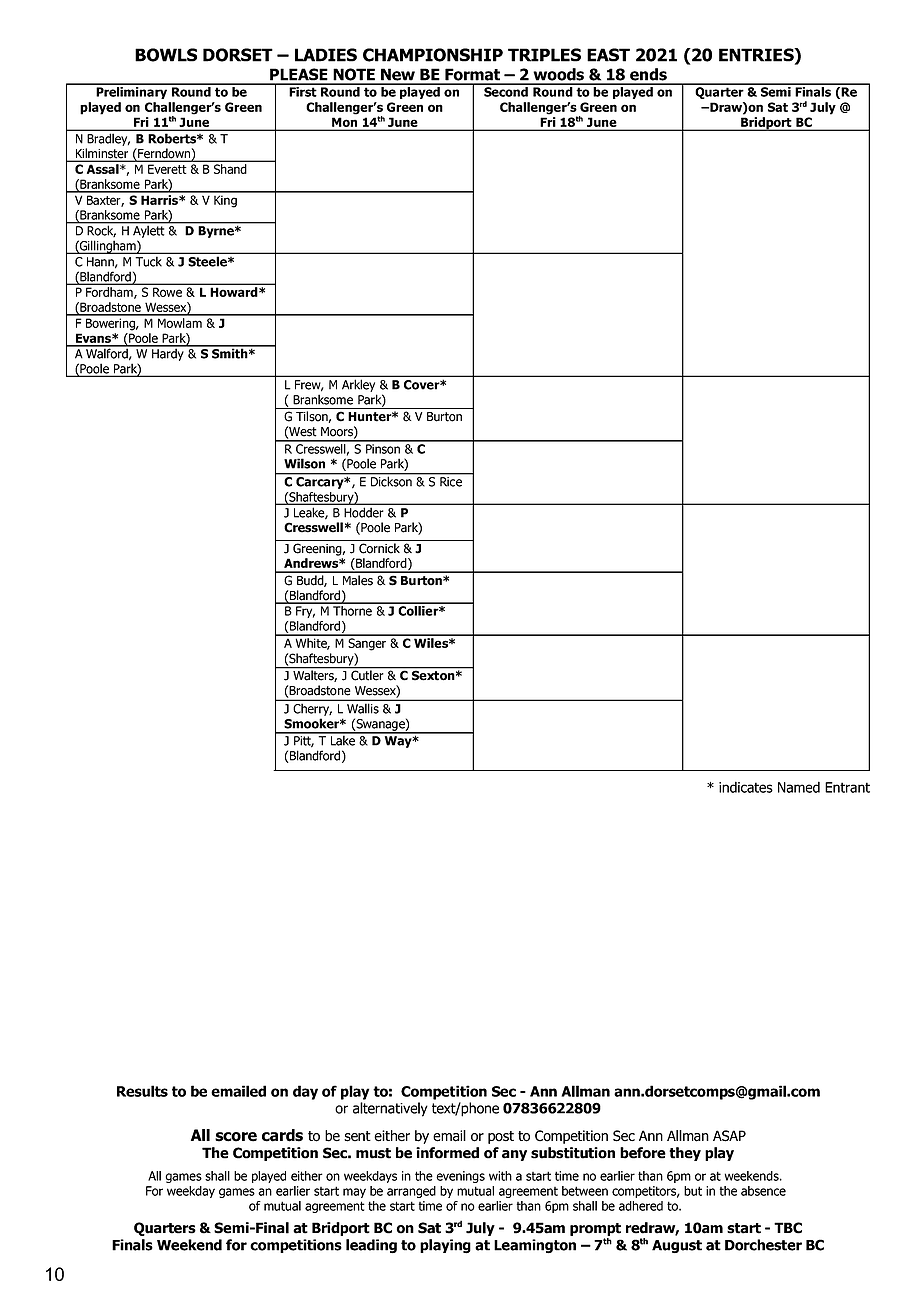 The height and width of the image is (1308, 924). Describe the element at coordinates (544, 55) in the image. I see `TRIPLES` at that location.
